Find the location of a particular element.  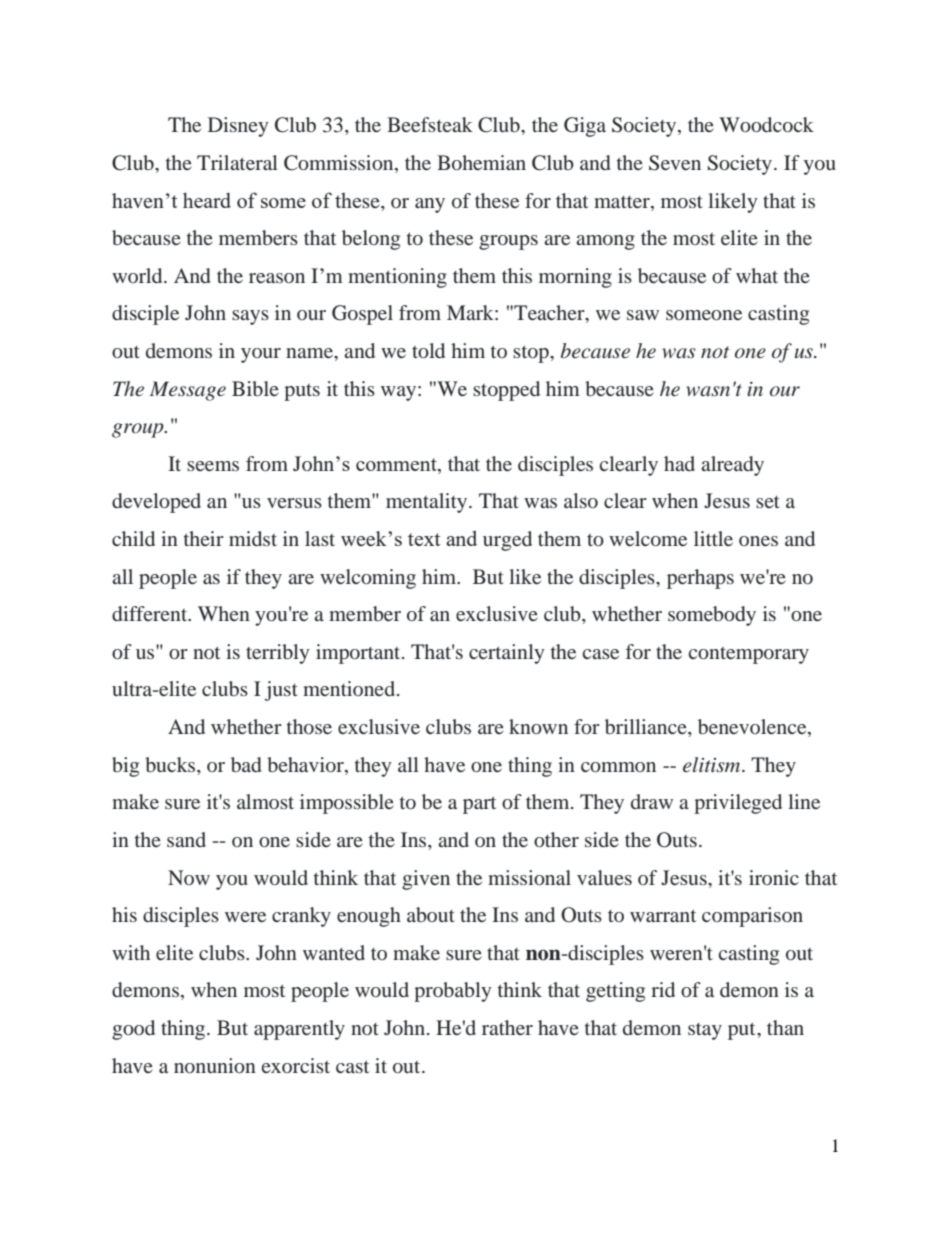

Seven is located at coordinates (675, 163).
